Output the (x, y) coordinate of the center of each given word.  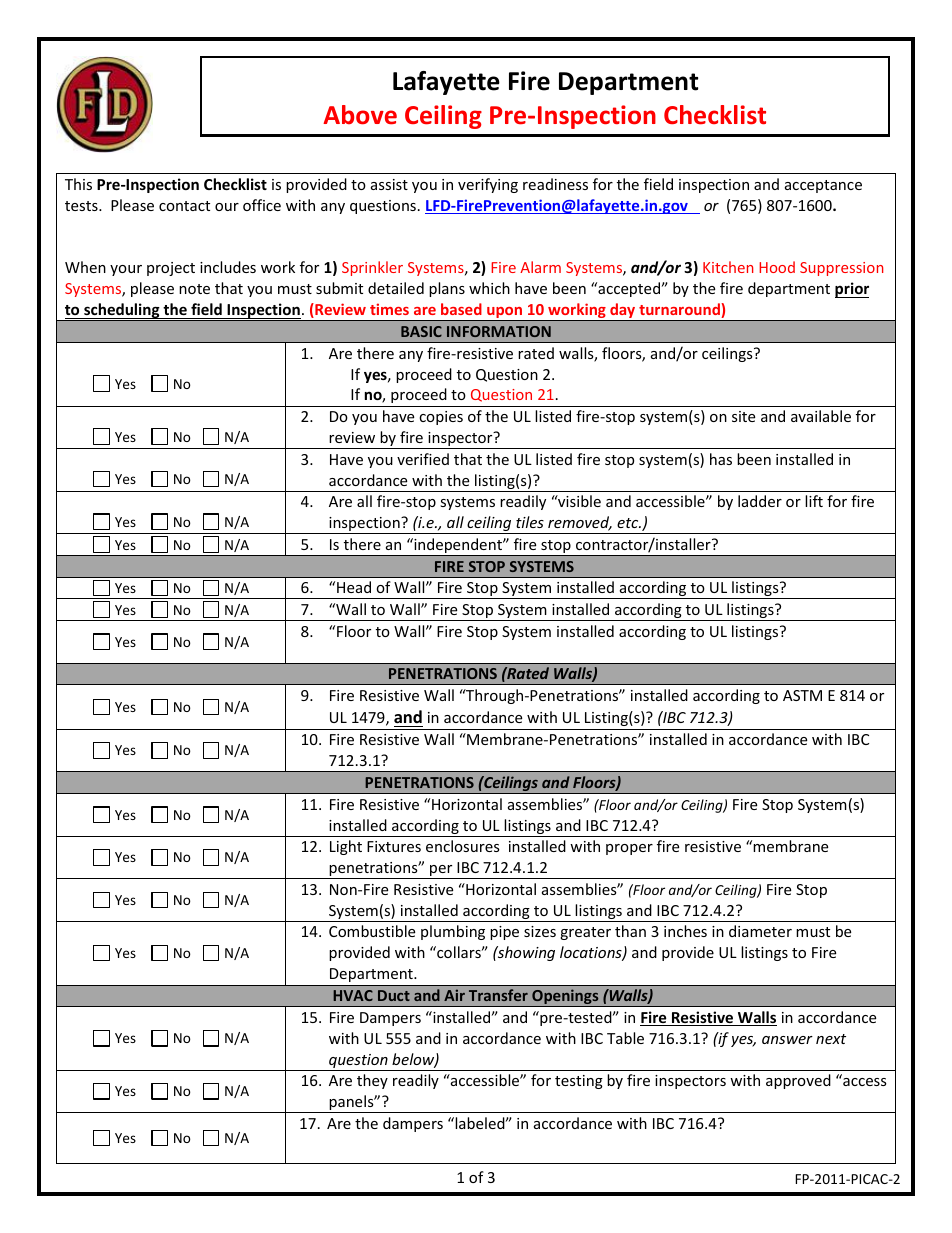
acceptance (823, 186)
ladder (760, 501)
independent (458, 547)
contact (184, 206)
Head (354, 587)
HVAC (353, 995)
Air (454, 995)
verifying (488, 185)
